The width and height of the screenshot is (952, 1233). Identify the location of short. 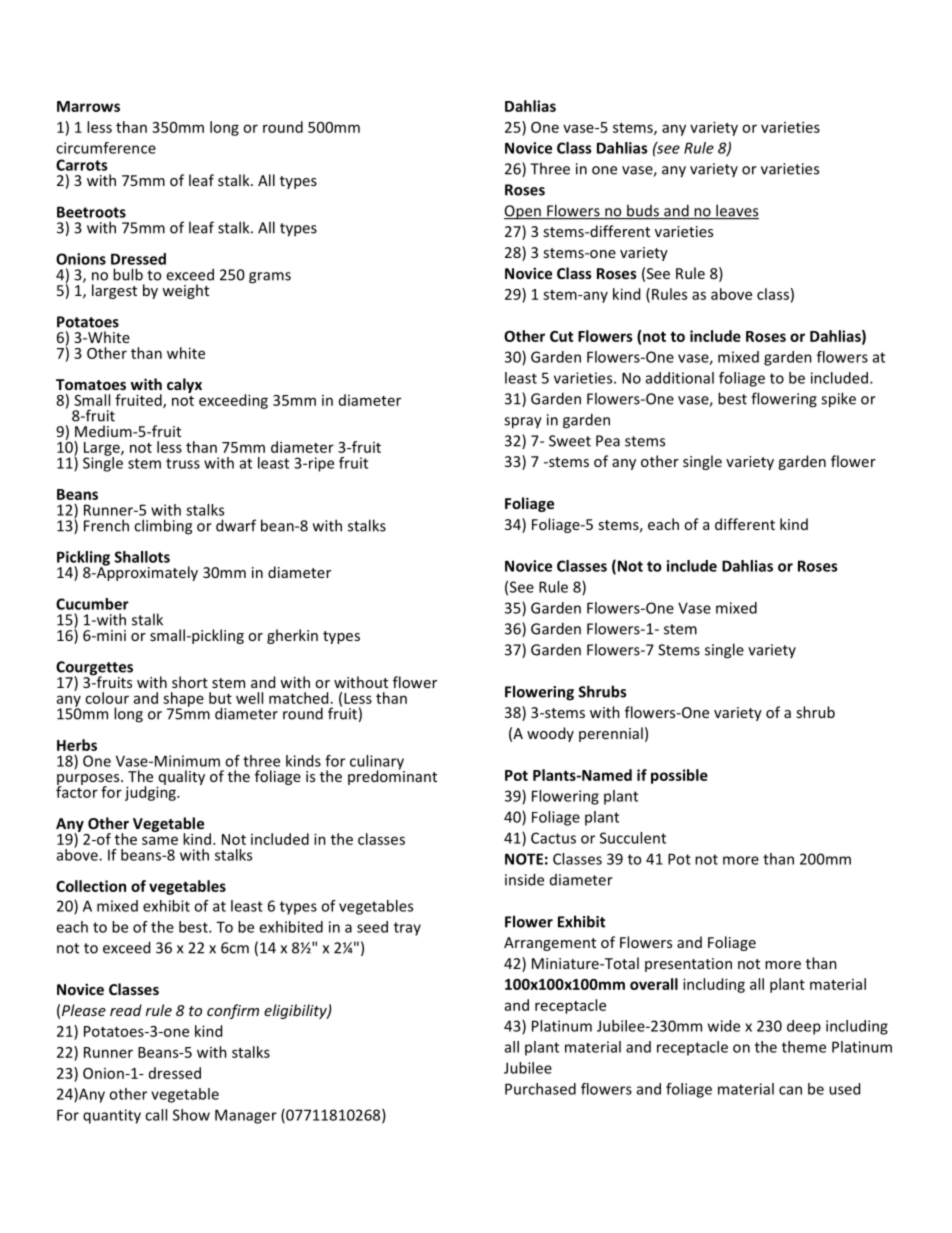
(190, 682).
